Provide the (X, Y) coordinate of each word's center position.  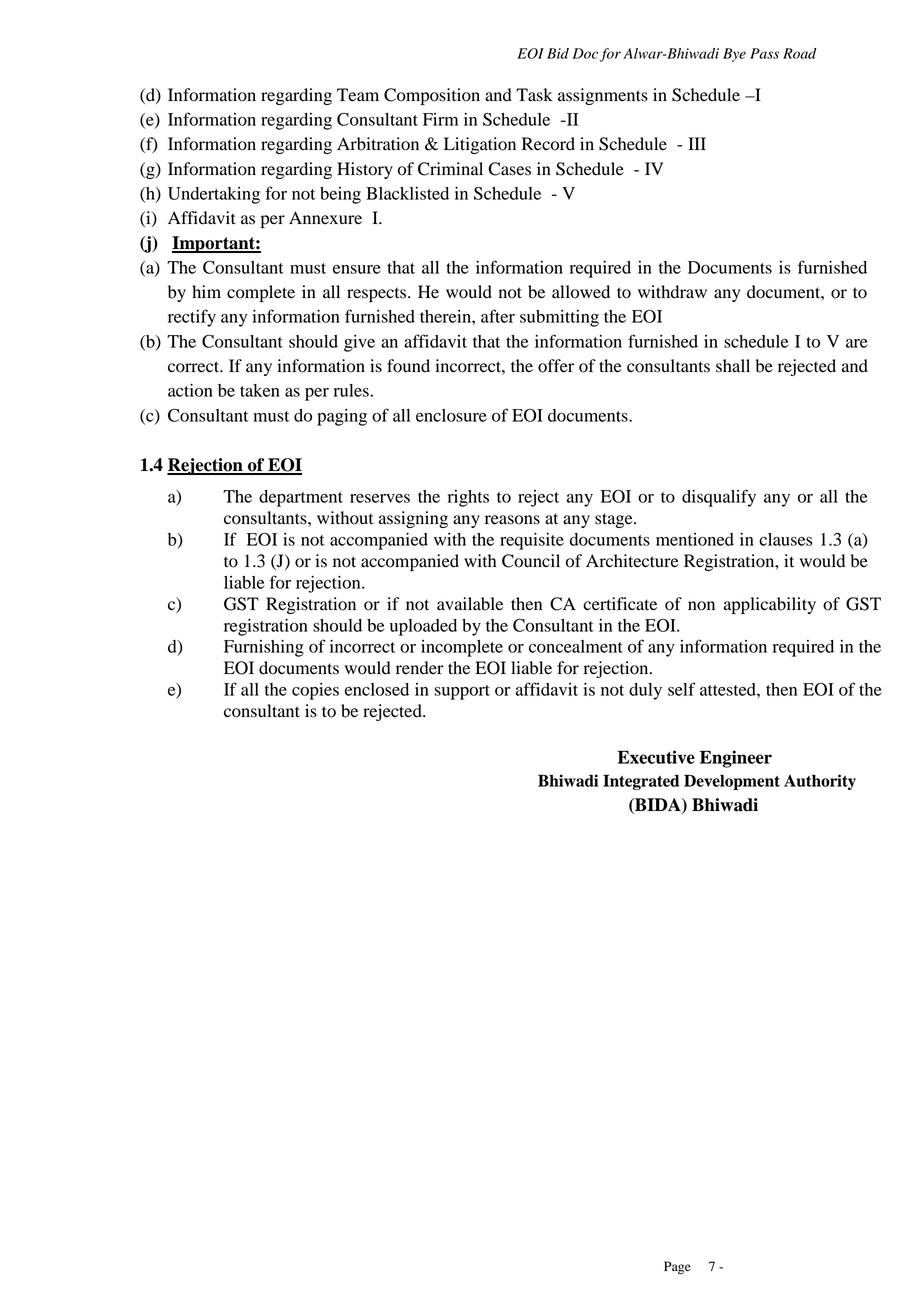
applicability (770, 605)
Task (534, 95)
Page (677, 1267)
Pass (764, 53)
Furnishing (264, 648)
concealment (576, 646)
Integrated (641, 782)
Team (358, 95)
